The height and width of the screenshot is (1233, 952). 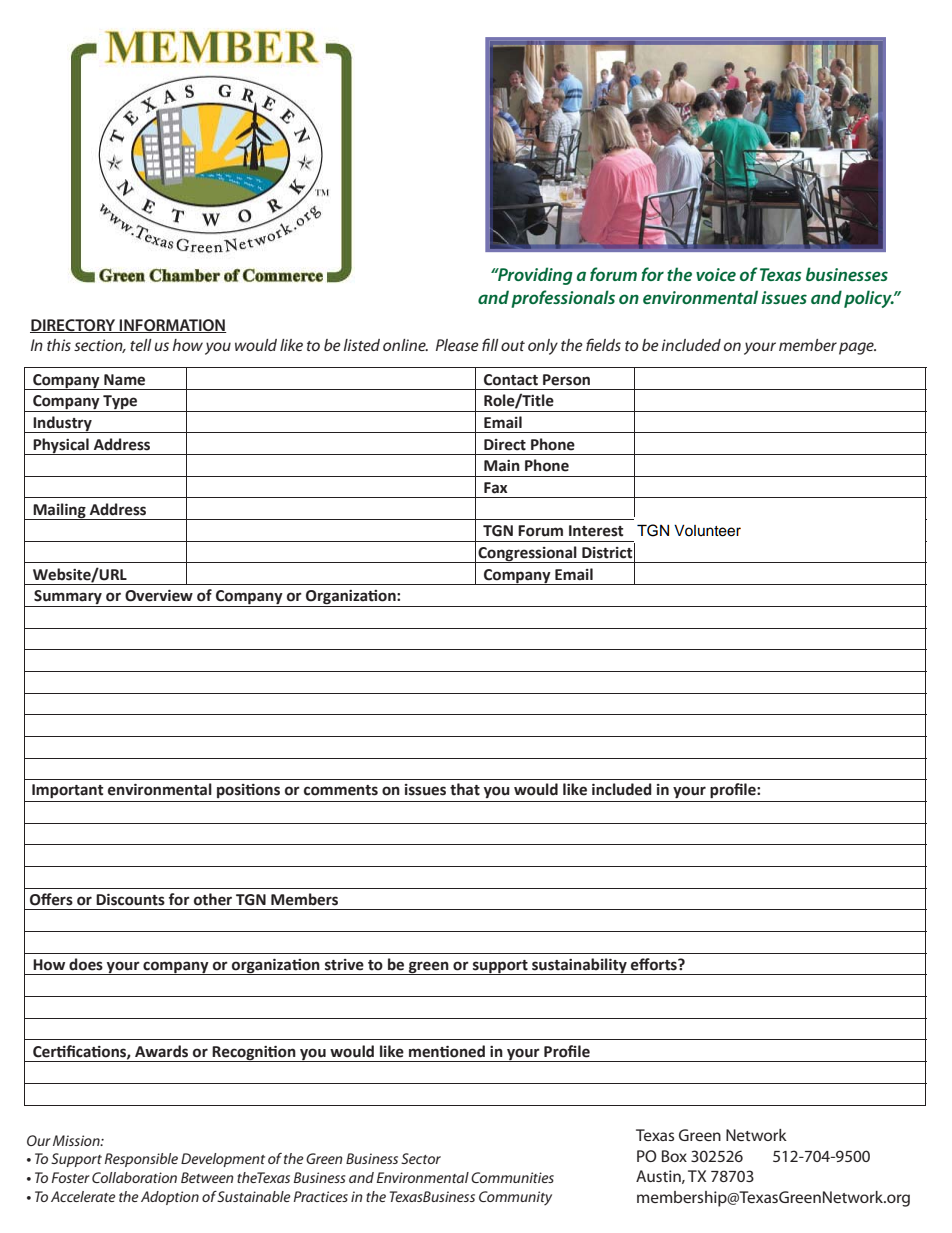 What do you see at coordinates (141, 1160) in the screenshot?
I see `Responsible` at bounding box center [141, 1160].
